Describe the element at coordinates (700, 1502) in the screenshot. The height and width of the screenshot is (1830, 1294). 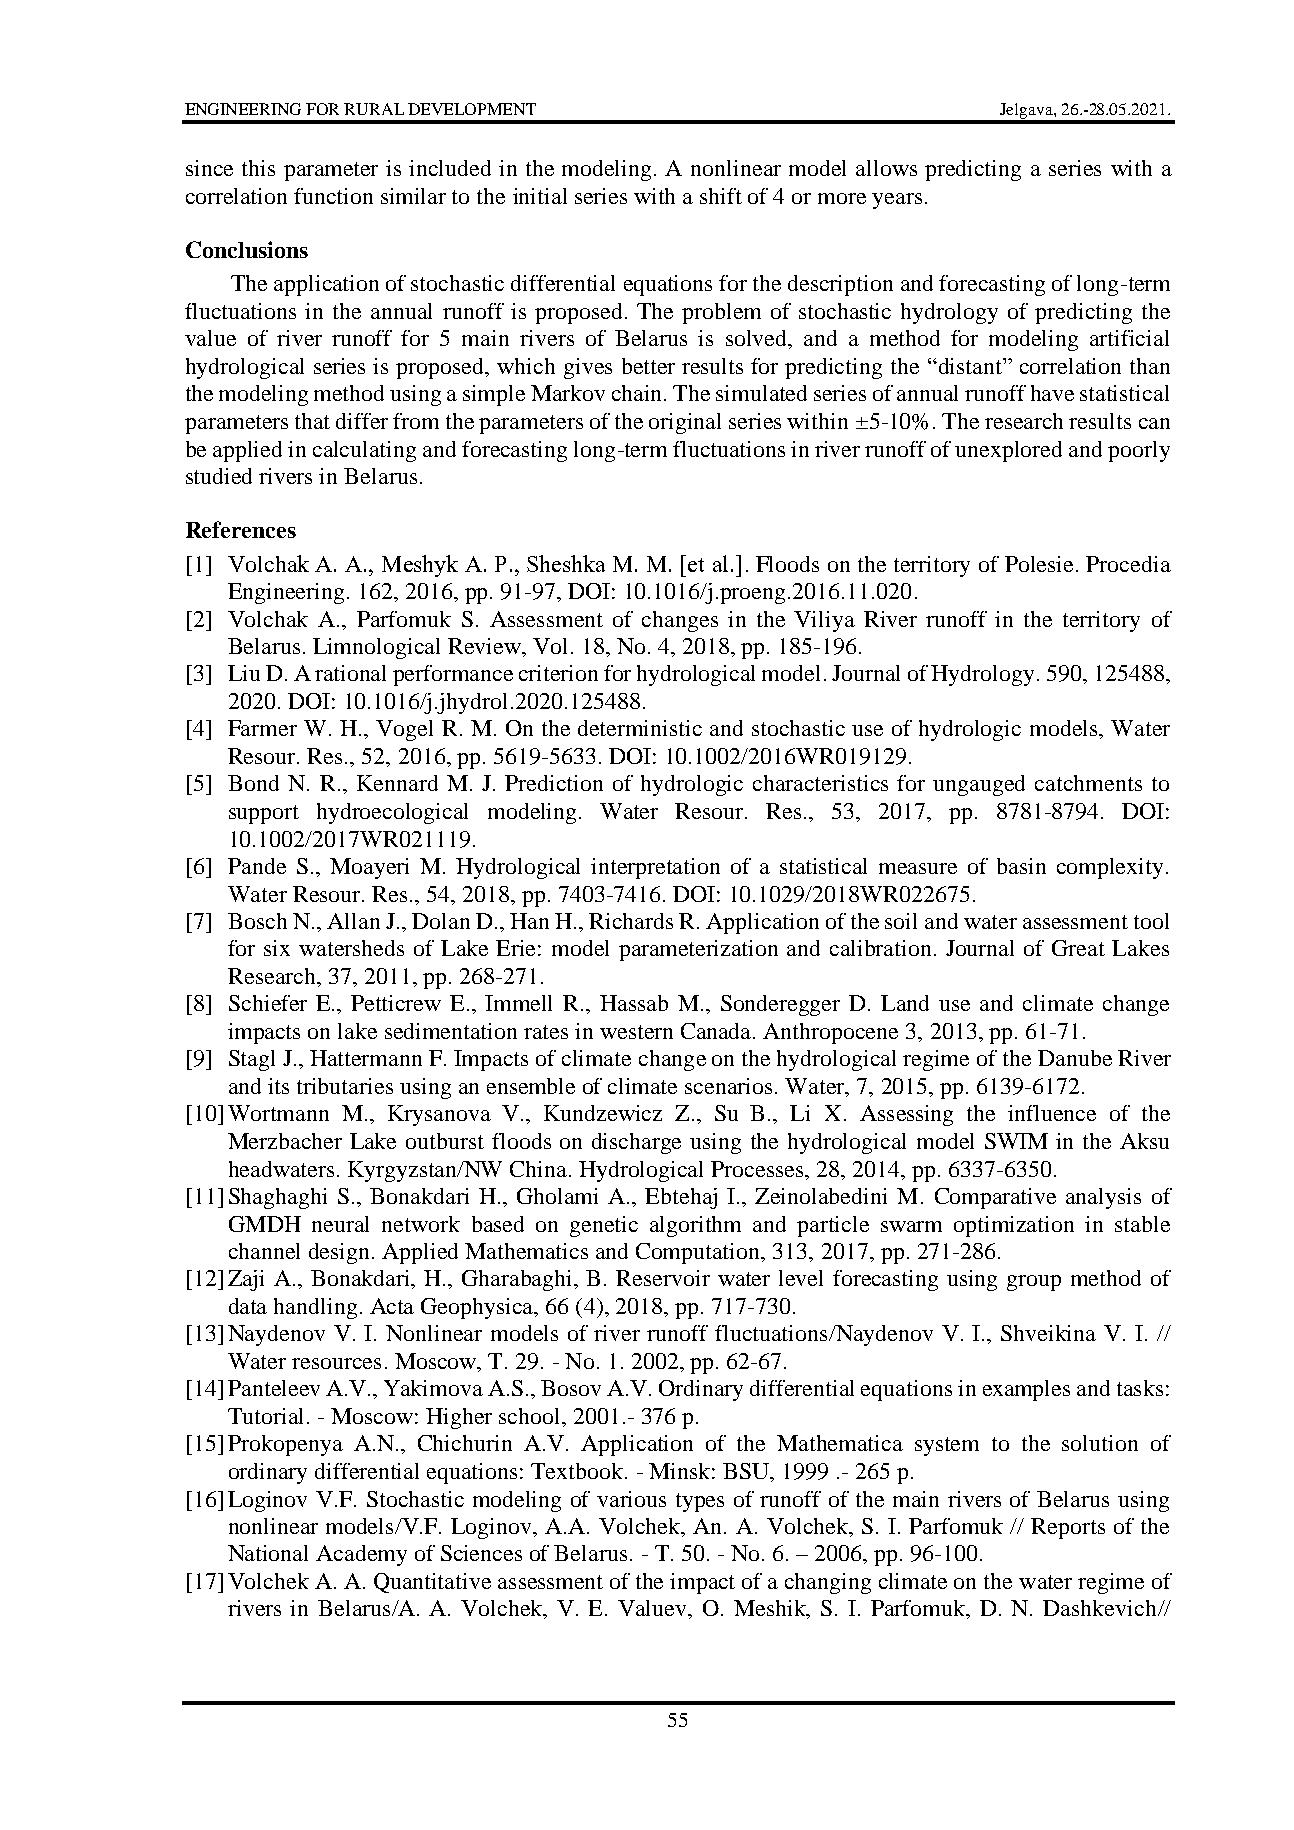
I see `types` at that location.
